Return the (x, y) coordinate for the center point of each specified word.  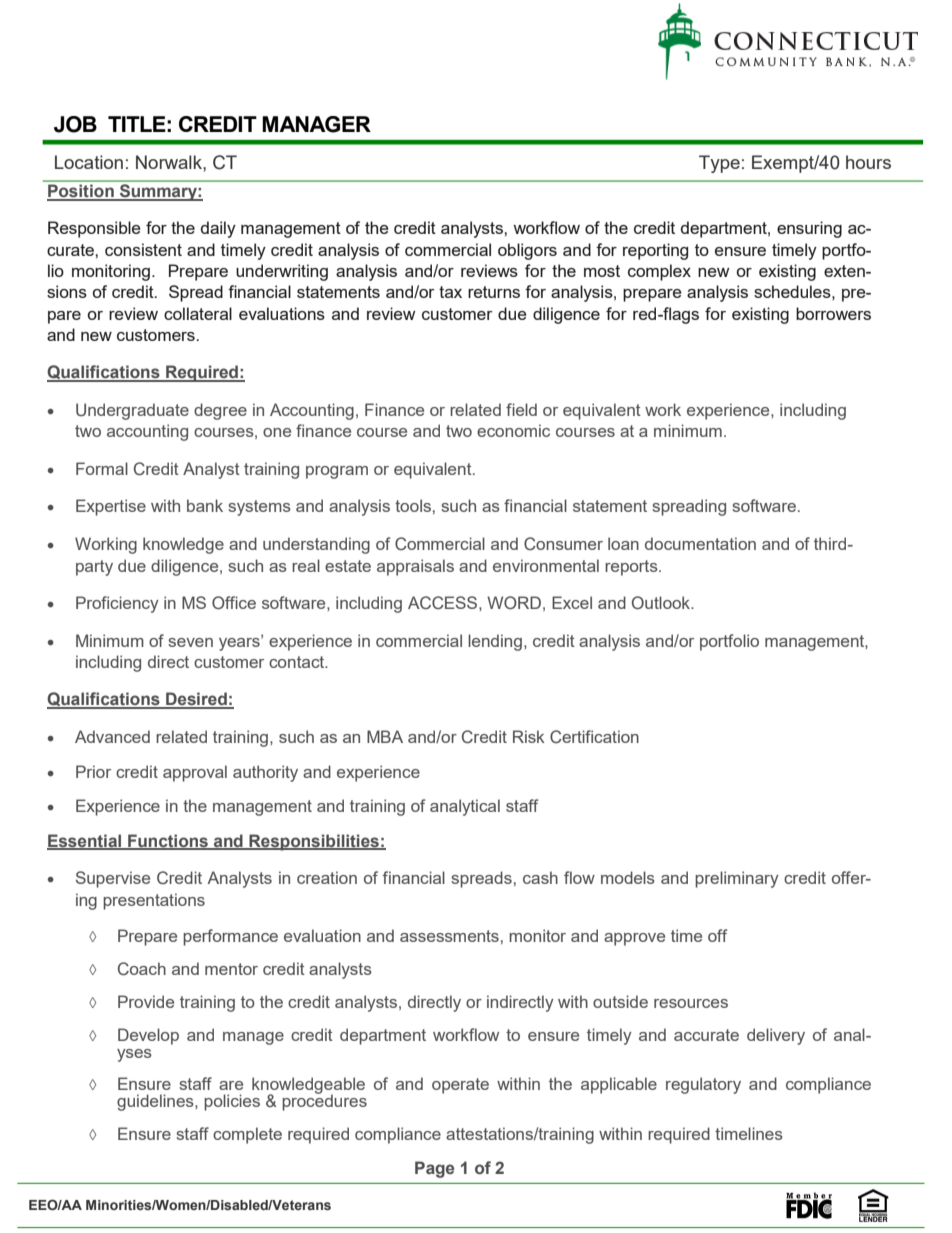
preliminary (737, 879)
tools (413, 505)
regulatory (703, 1085)
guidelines (156, 1102)
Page (434, 1169)
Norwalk (170, 162)
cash (540, 877)
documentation (700, 543)
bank (205, 505)
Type (719, 164)
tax (450, 292)
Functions (168, 842)
